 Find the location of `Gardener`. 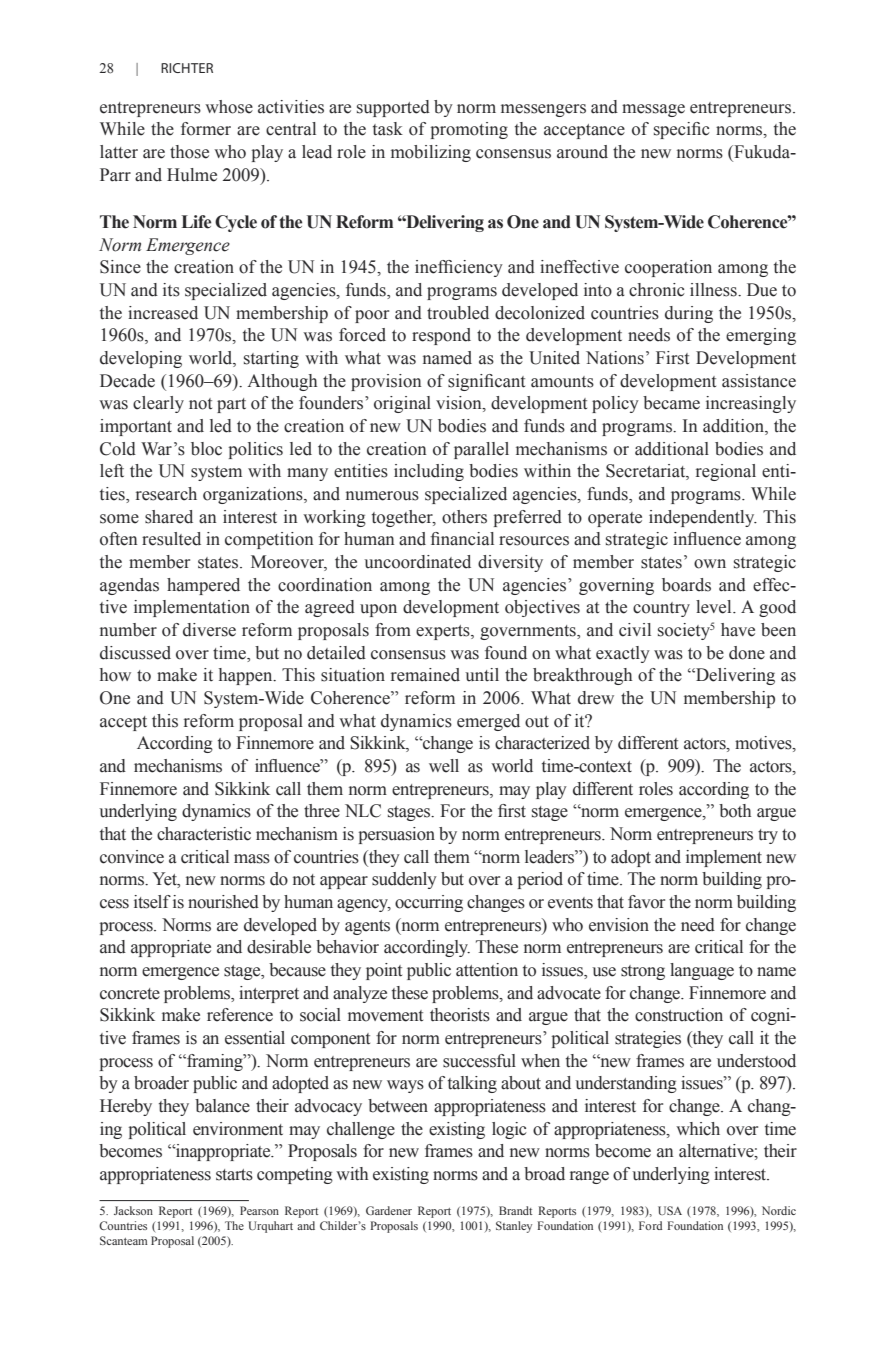

Gardener is located at coordinates (389, 1210).
